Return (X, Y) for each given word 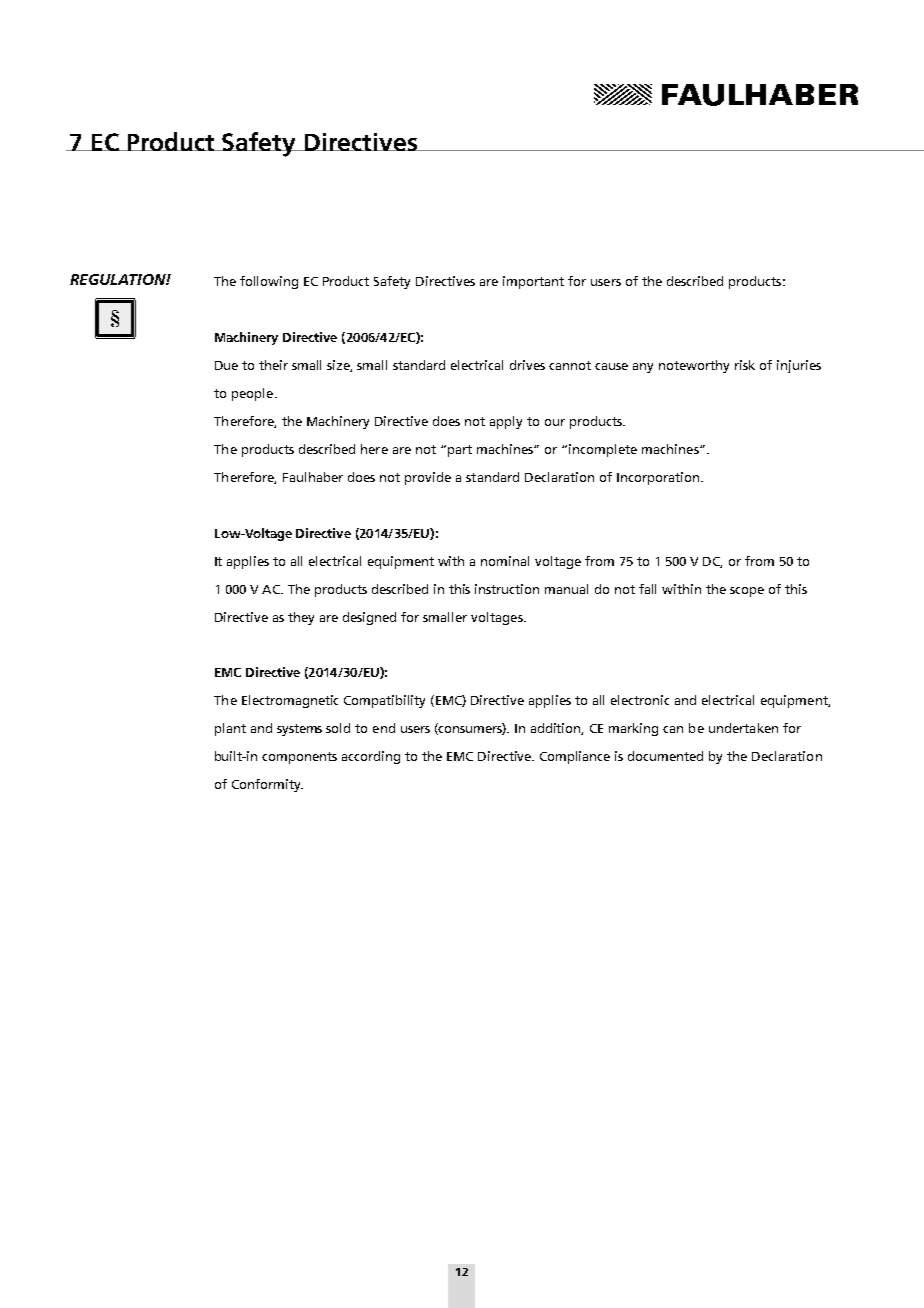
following (269, 282)
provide (428, 478)
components (299, 758)
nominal (505, 561)
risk (745, 365)
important (533, 282)
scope (747, 592)
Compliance (575, 757)
